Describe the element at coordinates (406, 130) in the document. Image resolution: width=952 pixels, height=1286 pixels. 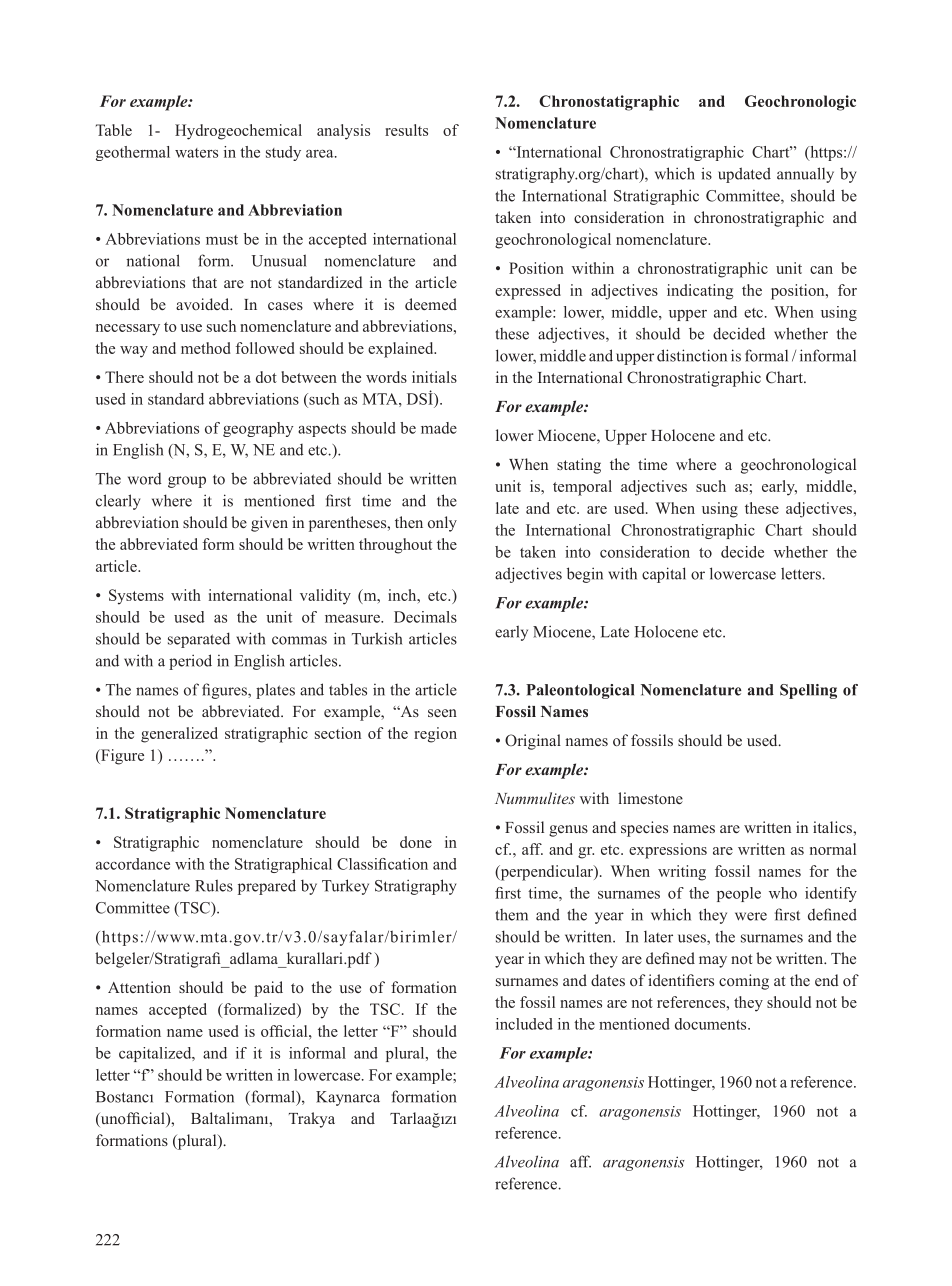
I see `results` at that location.
